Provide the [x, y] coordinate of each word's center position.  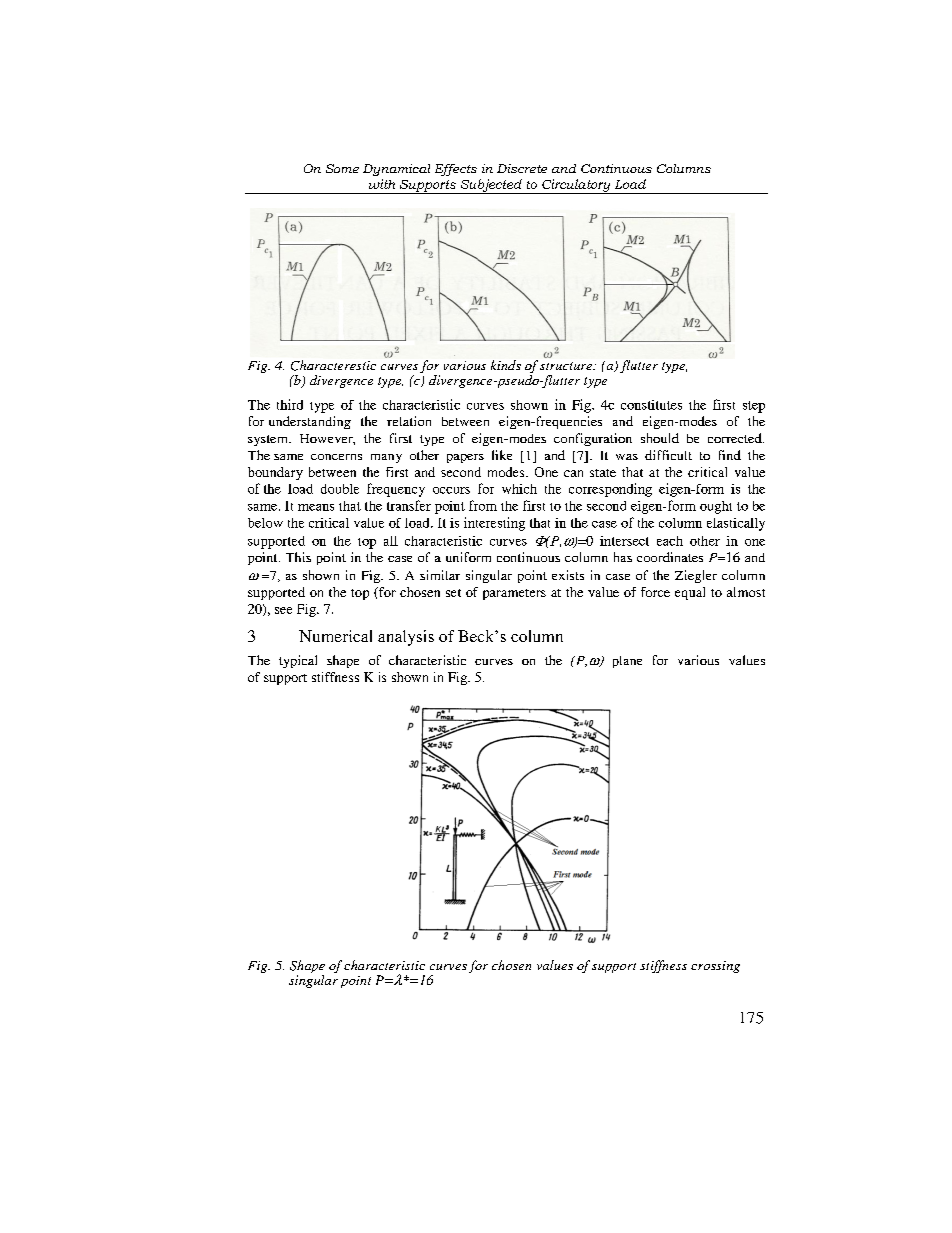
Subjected [491, 186]
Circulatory [576, 186]
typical [298, 661]
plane [627, 662]
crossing [715, 967]
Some [342, 168]
